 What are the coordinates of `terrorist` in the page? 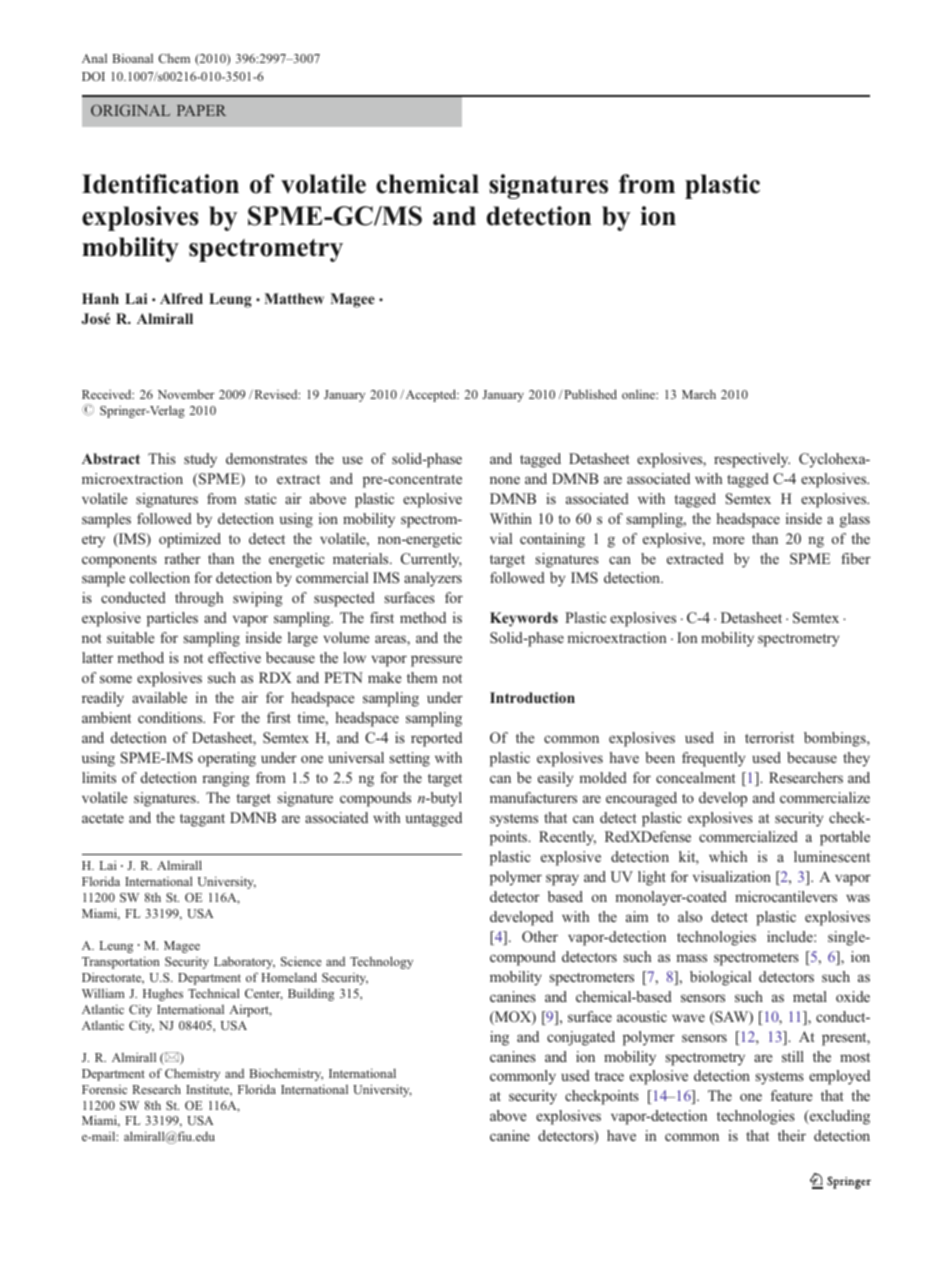 It's located at (769, 737).
